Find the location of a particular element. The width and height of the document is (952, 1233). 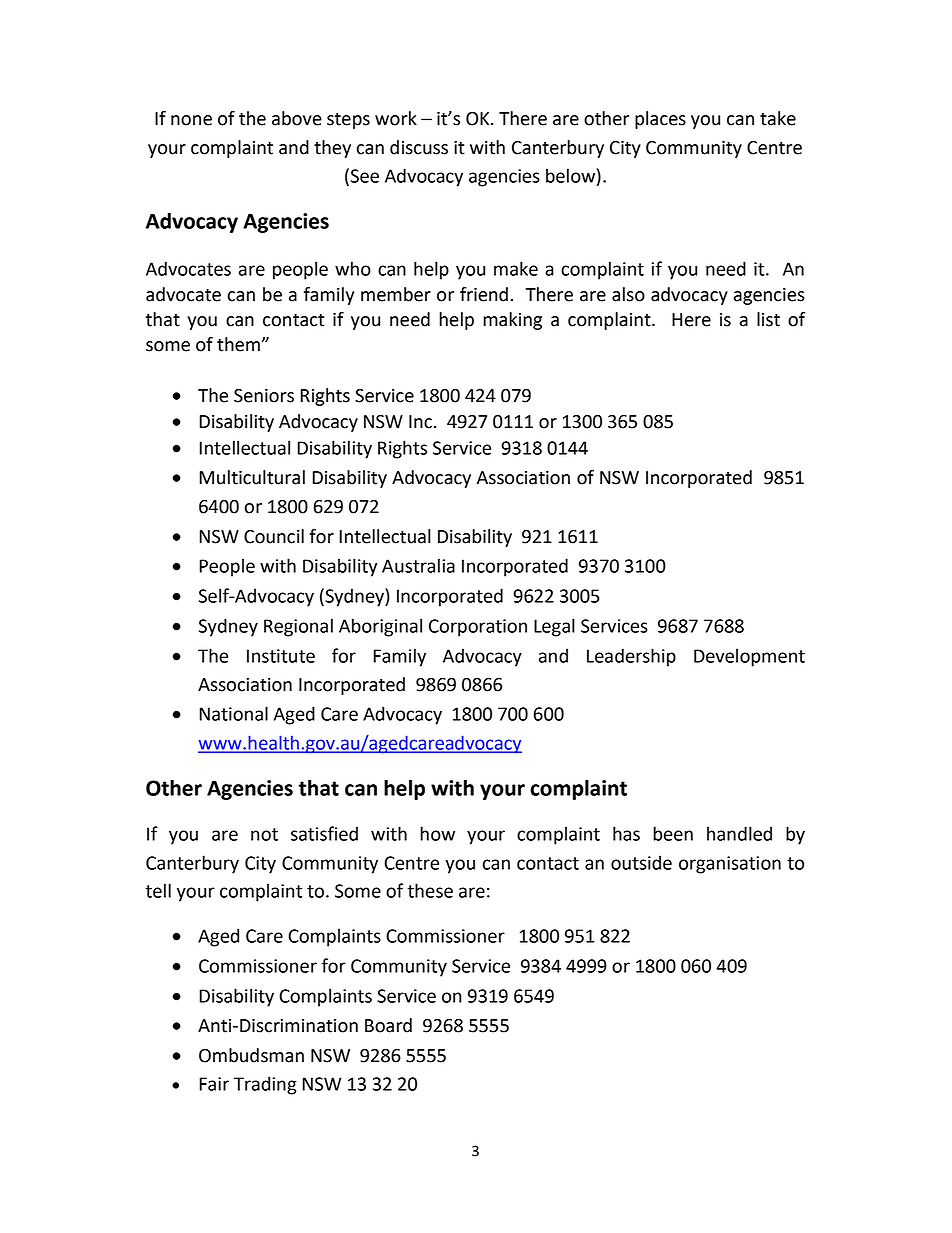

above is located at coordinates (297, 118).
